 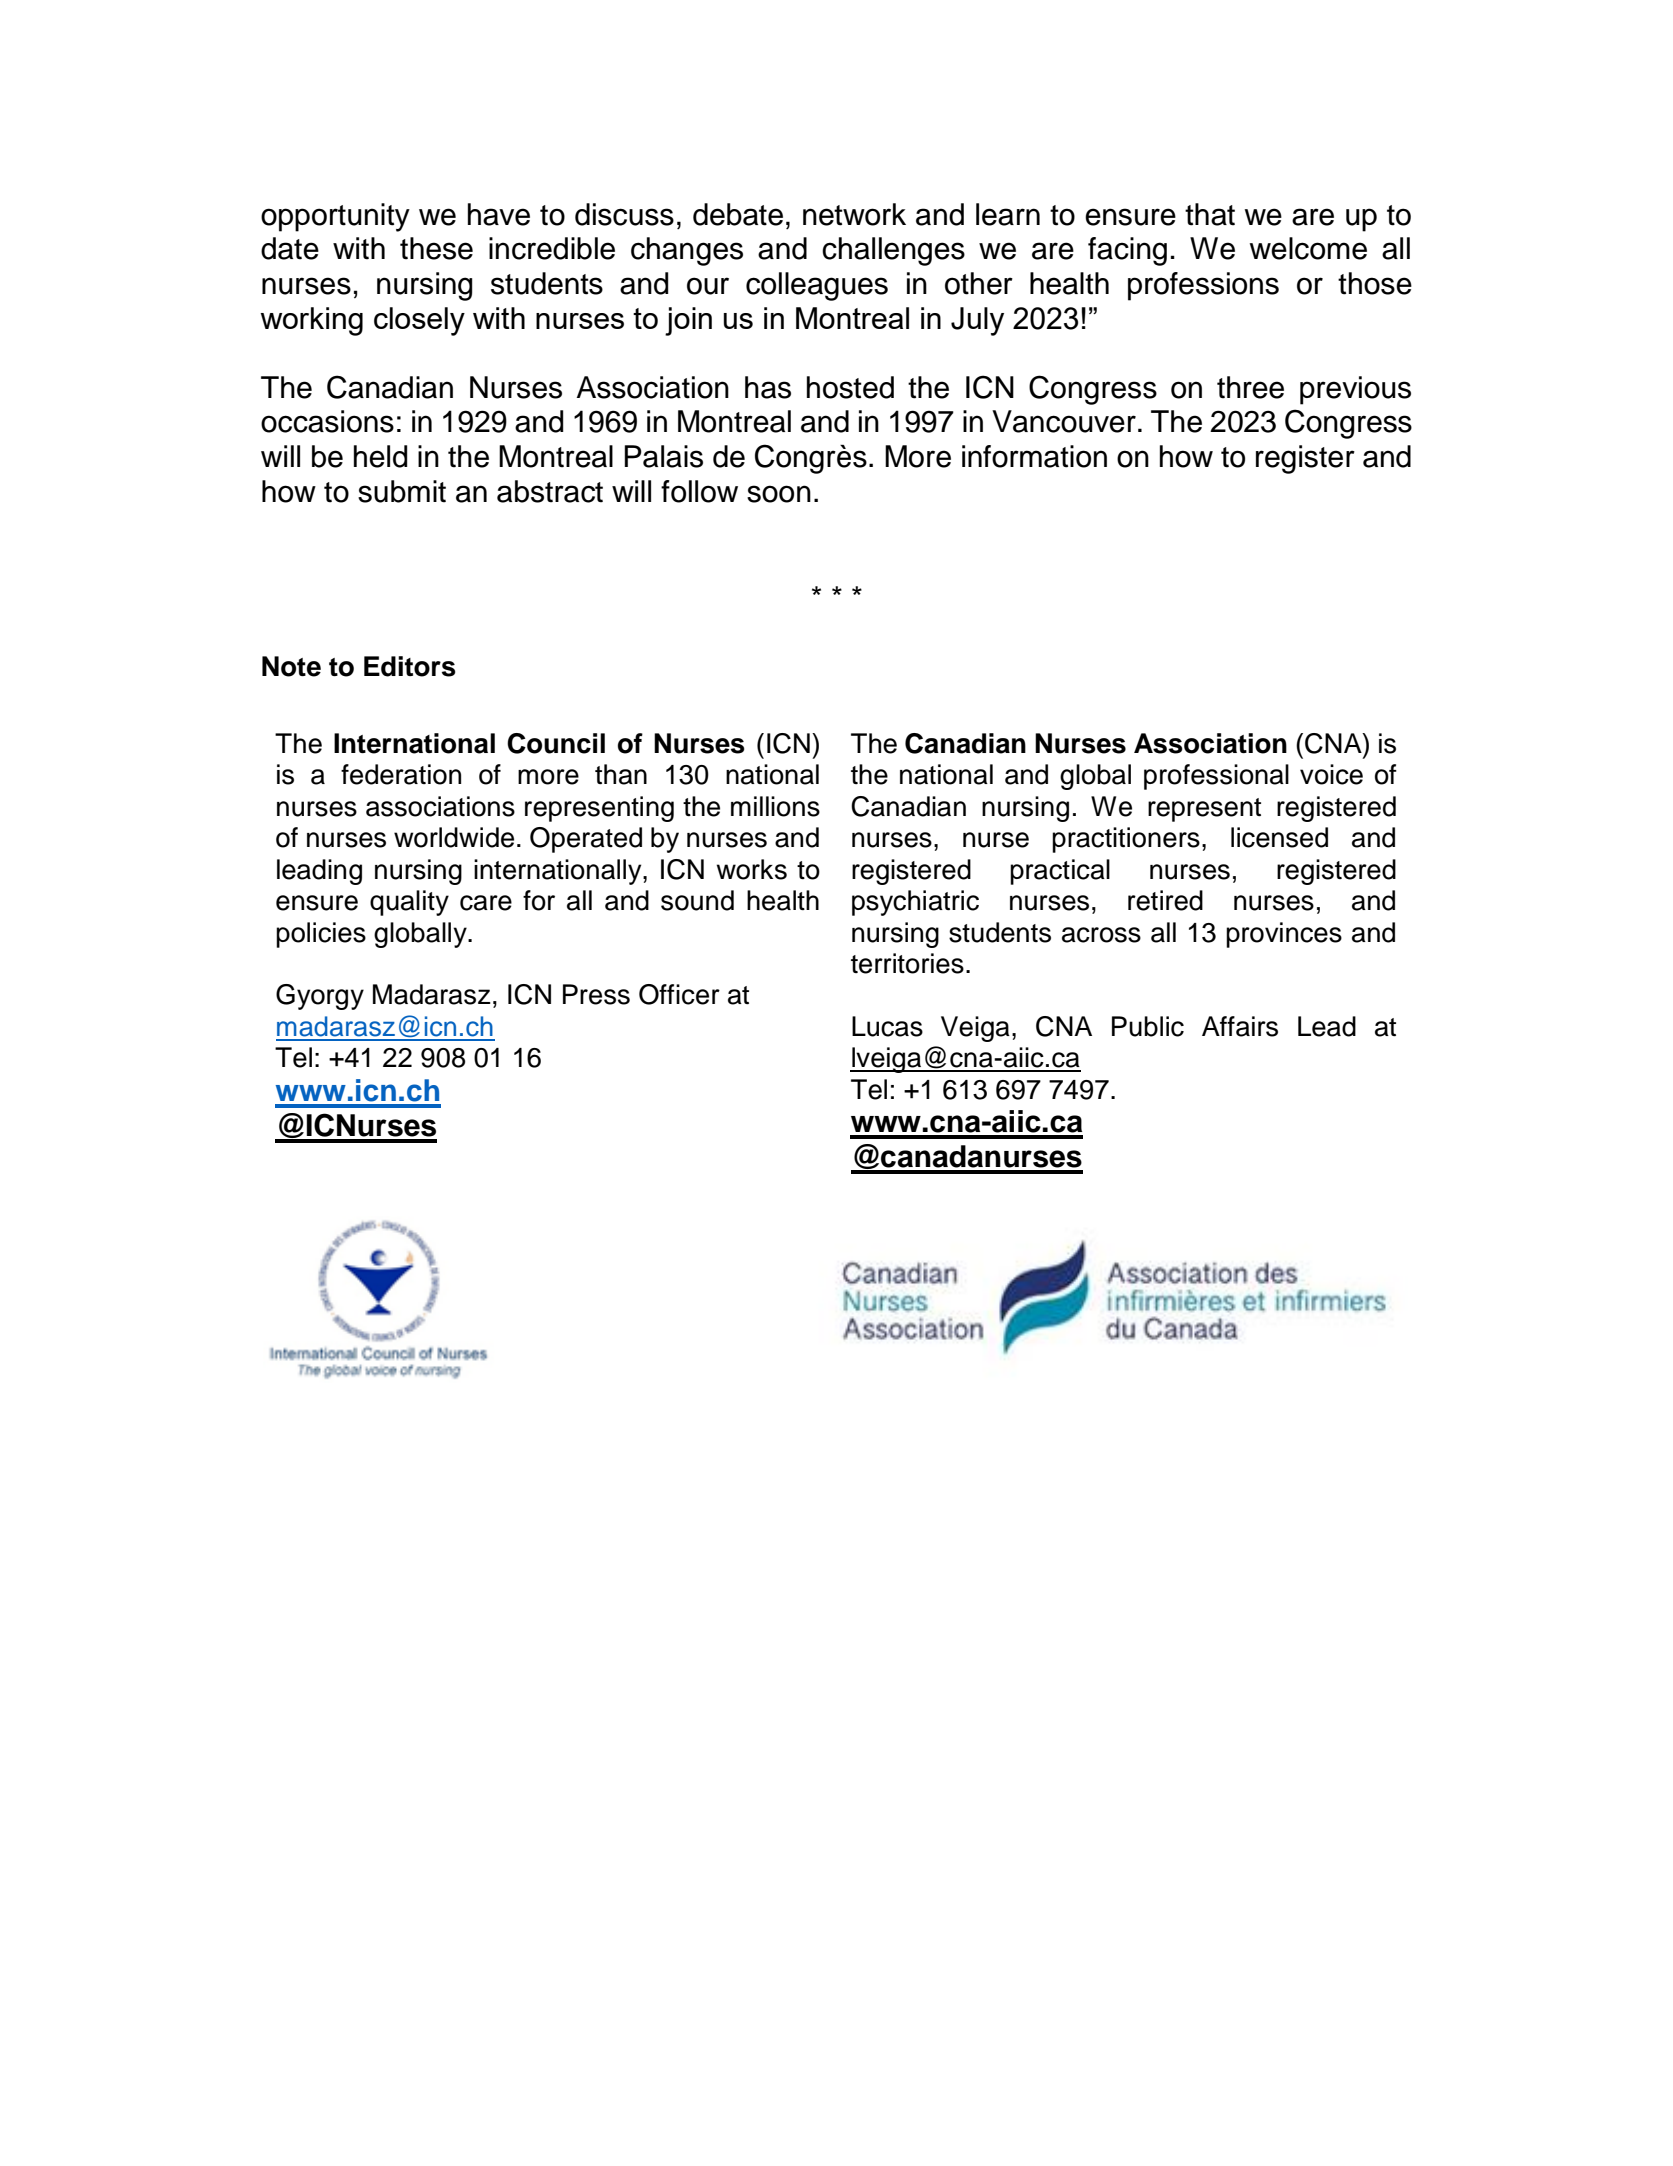 I want to click on soon, so click(x=779, y=494).
